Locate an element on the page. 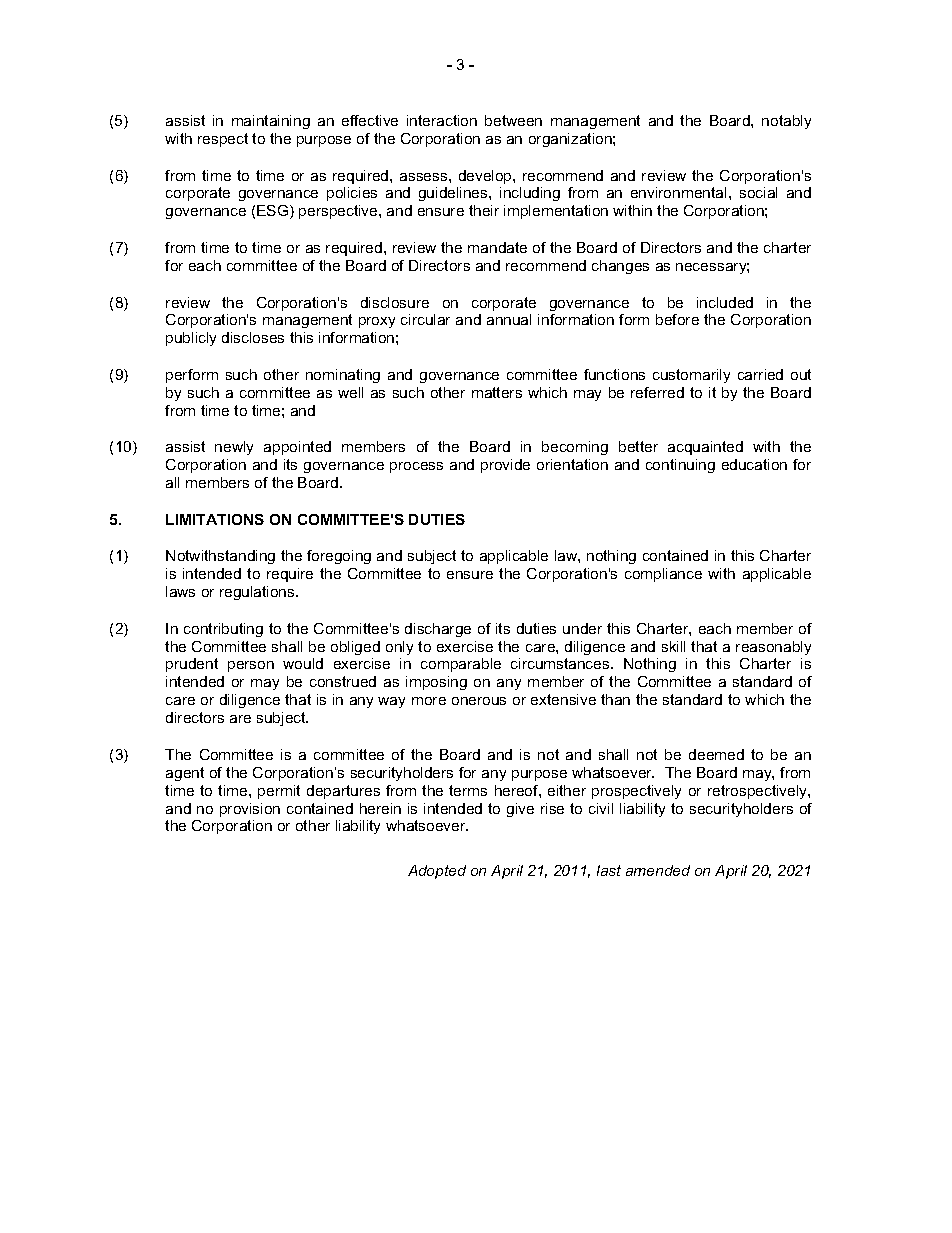  person is located at coordinates (251, 666).
